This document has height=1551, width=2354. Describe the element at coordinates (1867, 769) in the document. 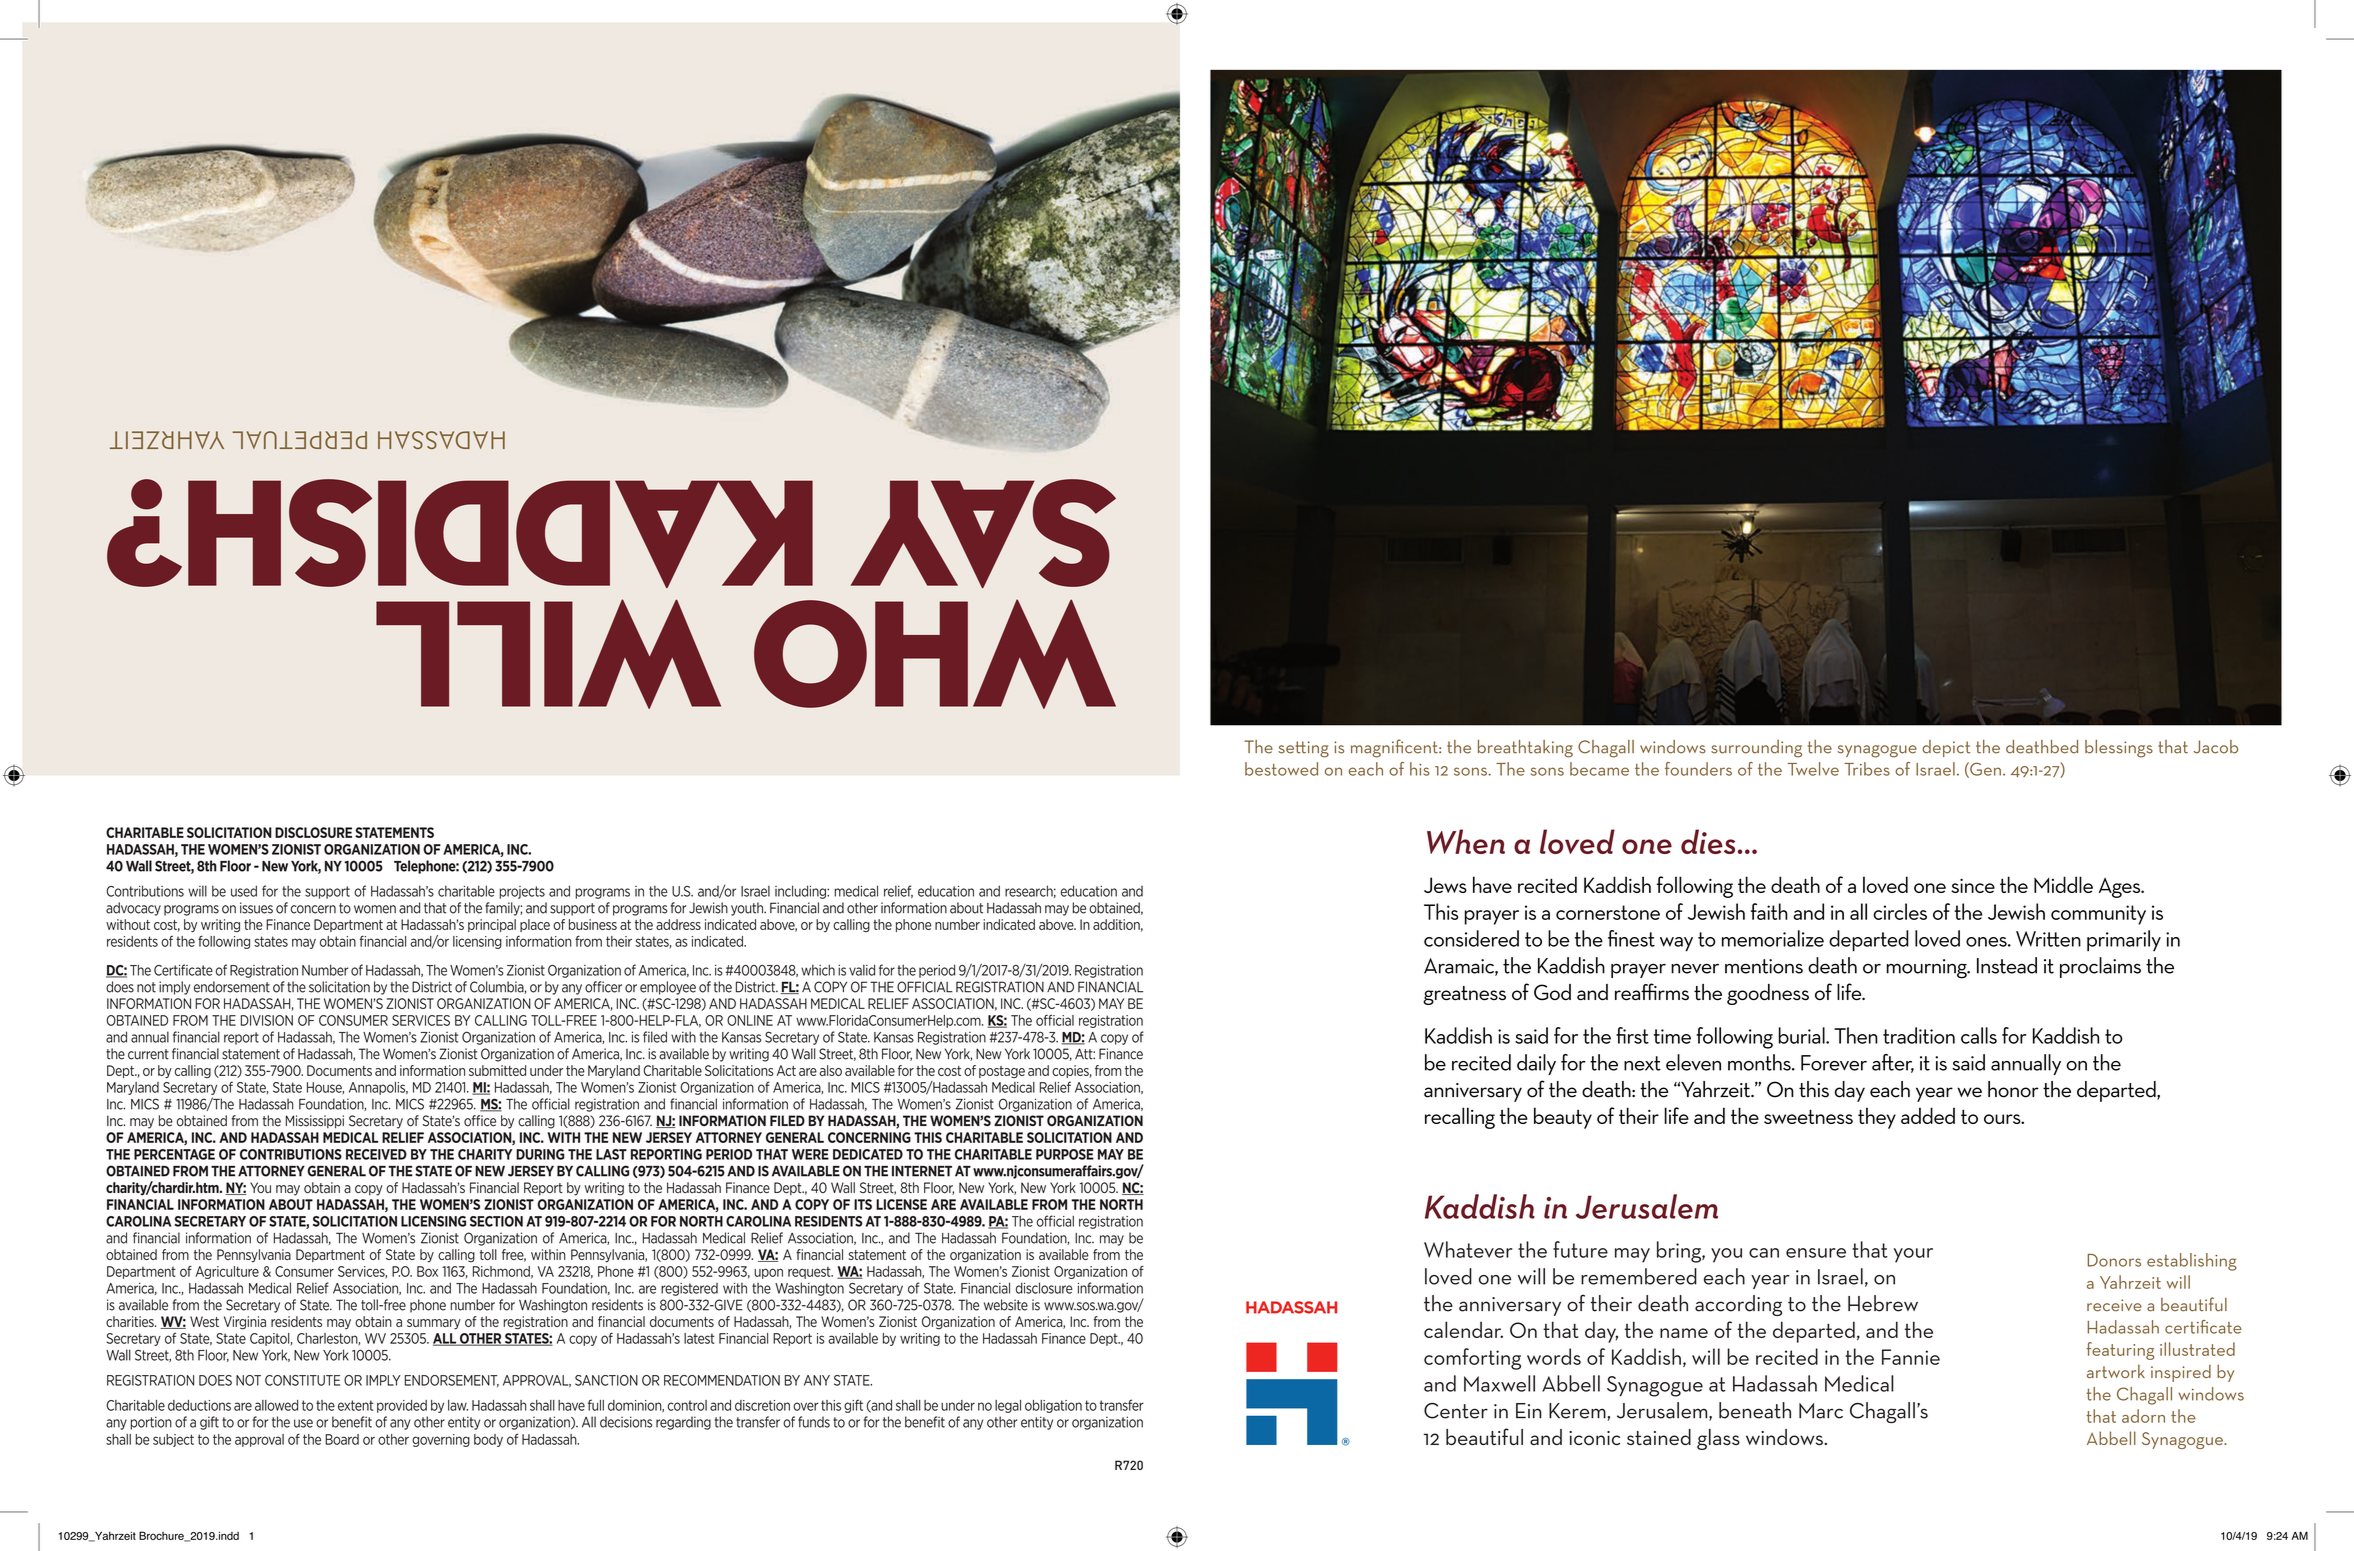

I see `Tribes` at that location.
